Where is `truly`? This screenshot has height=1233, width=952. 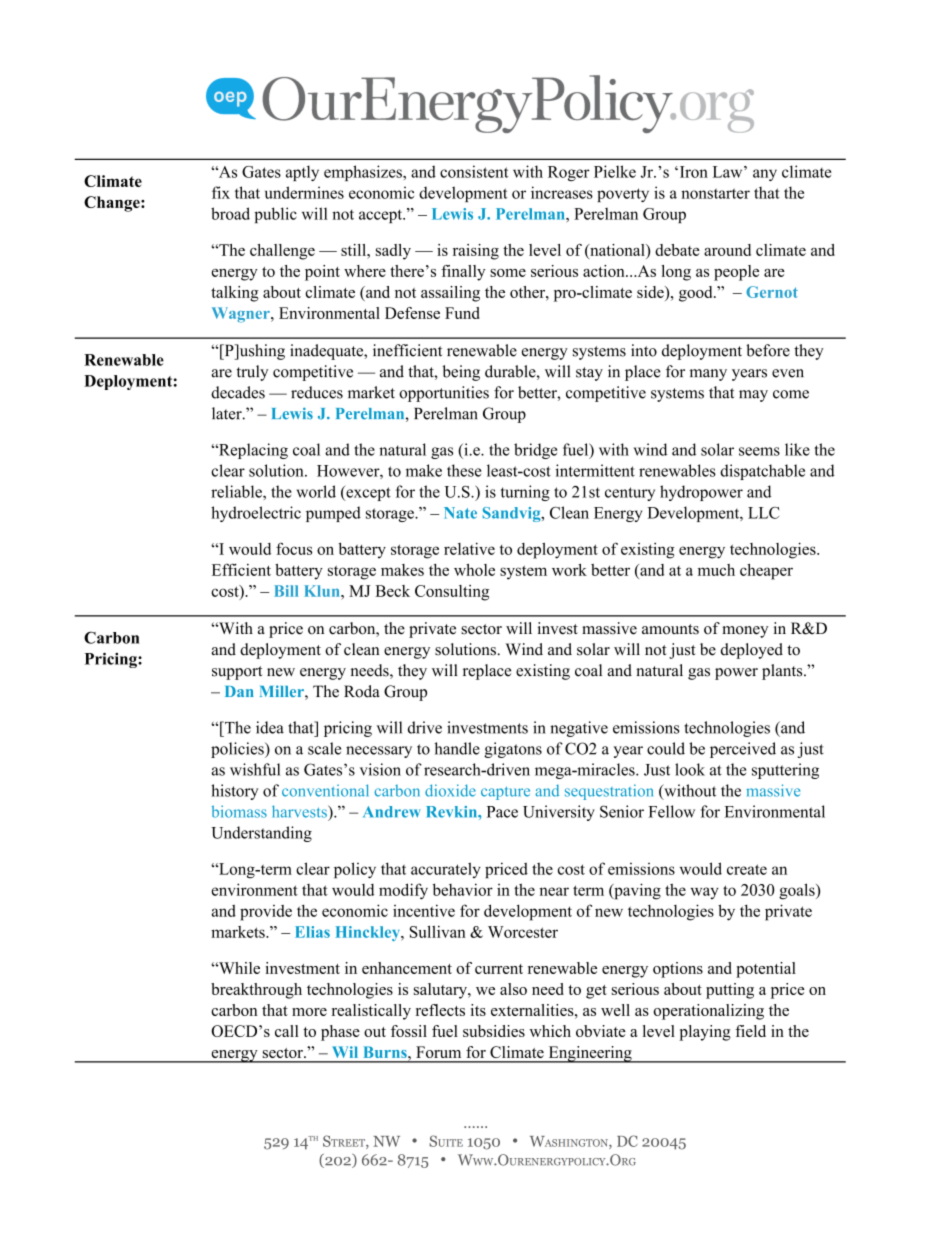 truly is located at coordinates (252, 373).
